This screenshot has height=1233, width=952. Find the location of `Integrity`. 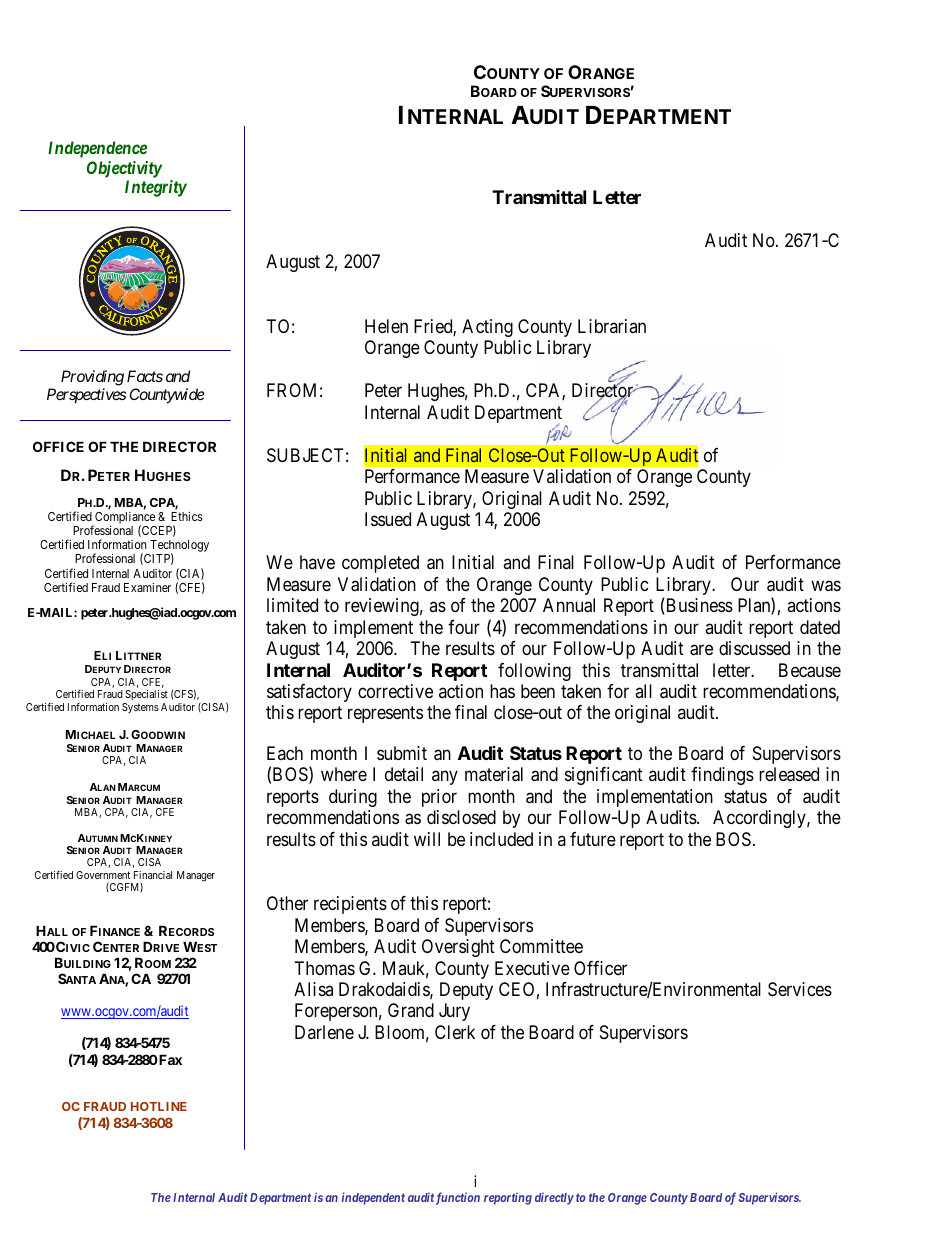

Integrity is located at coordinates (156, 188).
